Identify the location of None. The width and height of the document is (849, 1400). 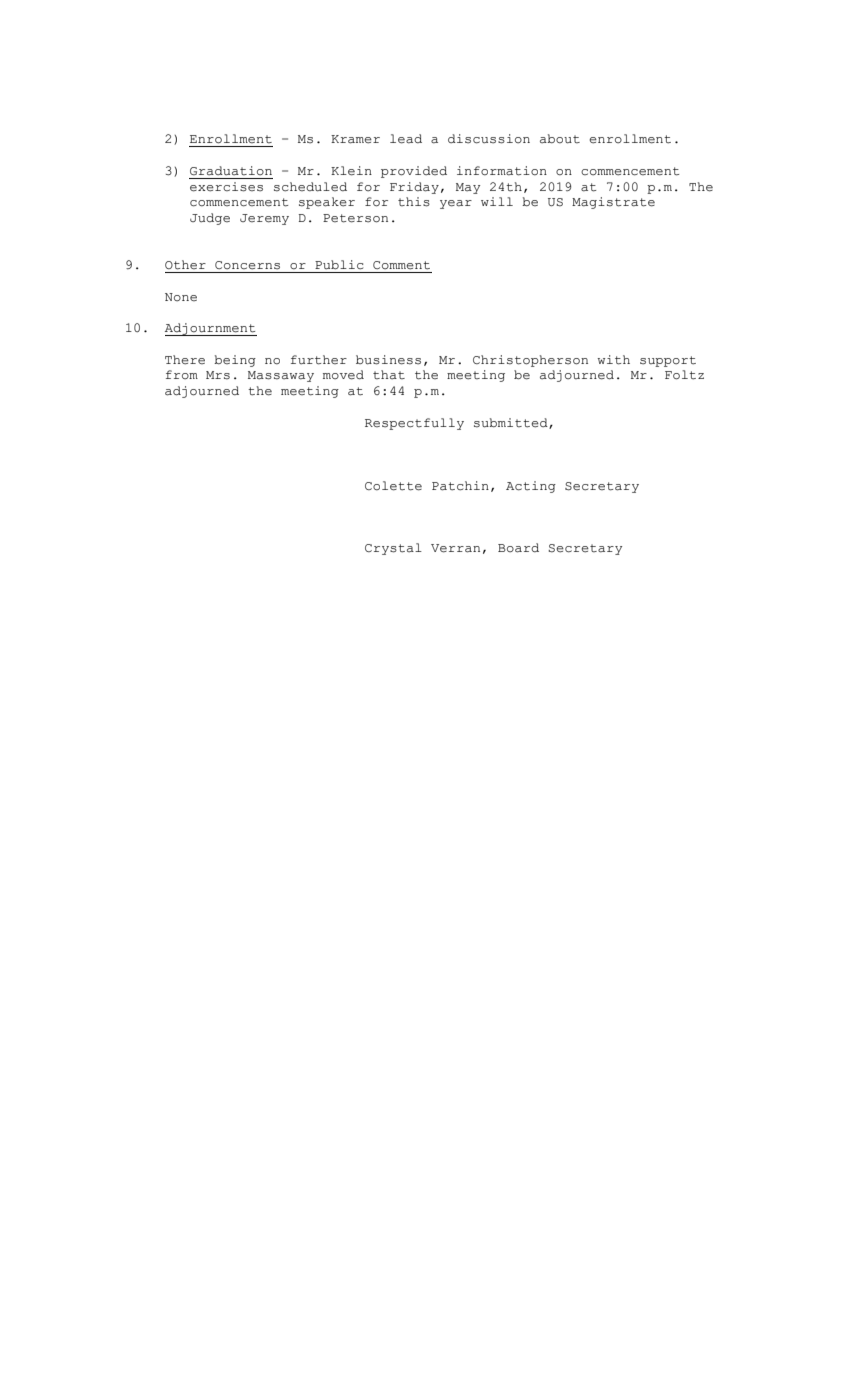
(181, 297).
